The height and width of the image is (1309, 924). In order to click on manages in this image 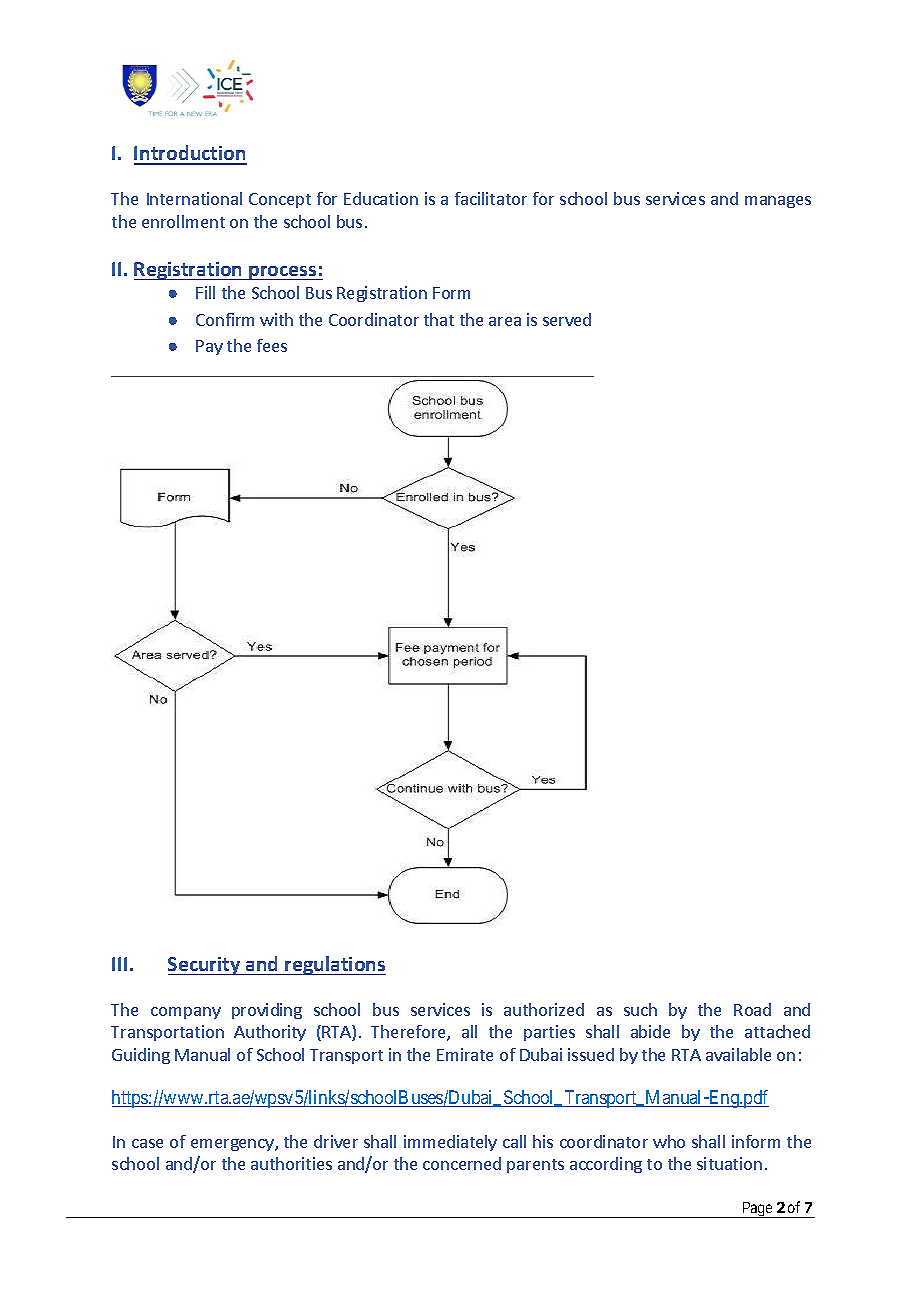, I will do `click(778, 202)`.
